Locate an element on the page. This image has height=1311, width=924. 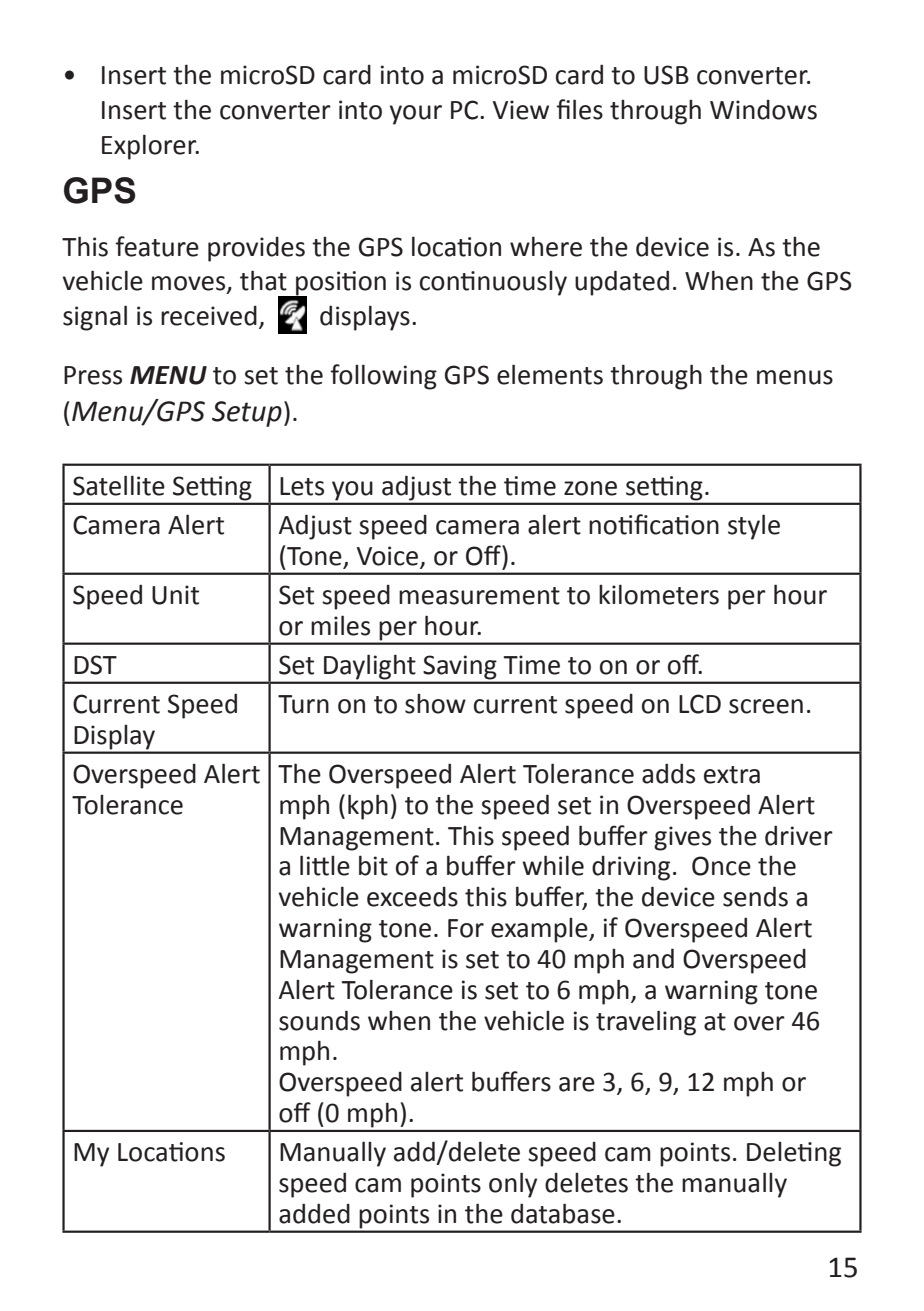
Unit is located at coordinates (175, 595).
